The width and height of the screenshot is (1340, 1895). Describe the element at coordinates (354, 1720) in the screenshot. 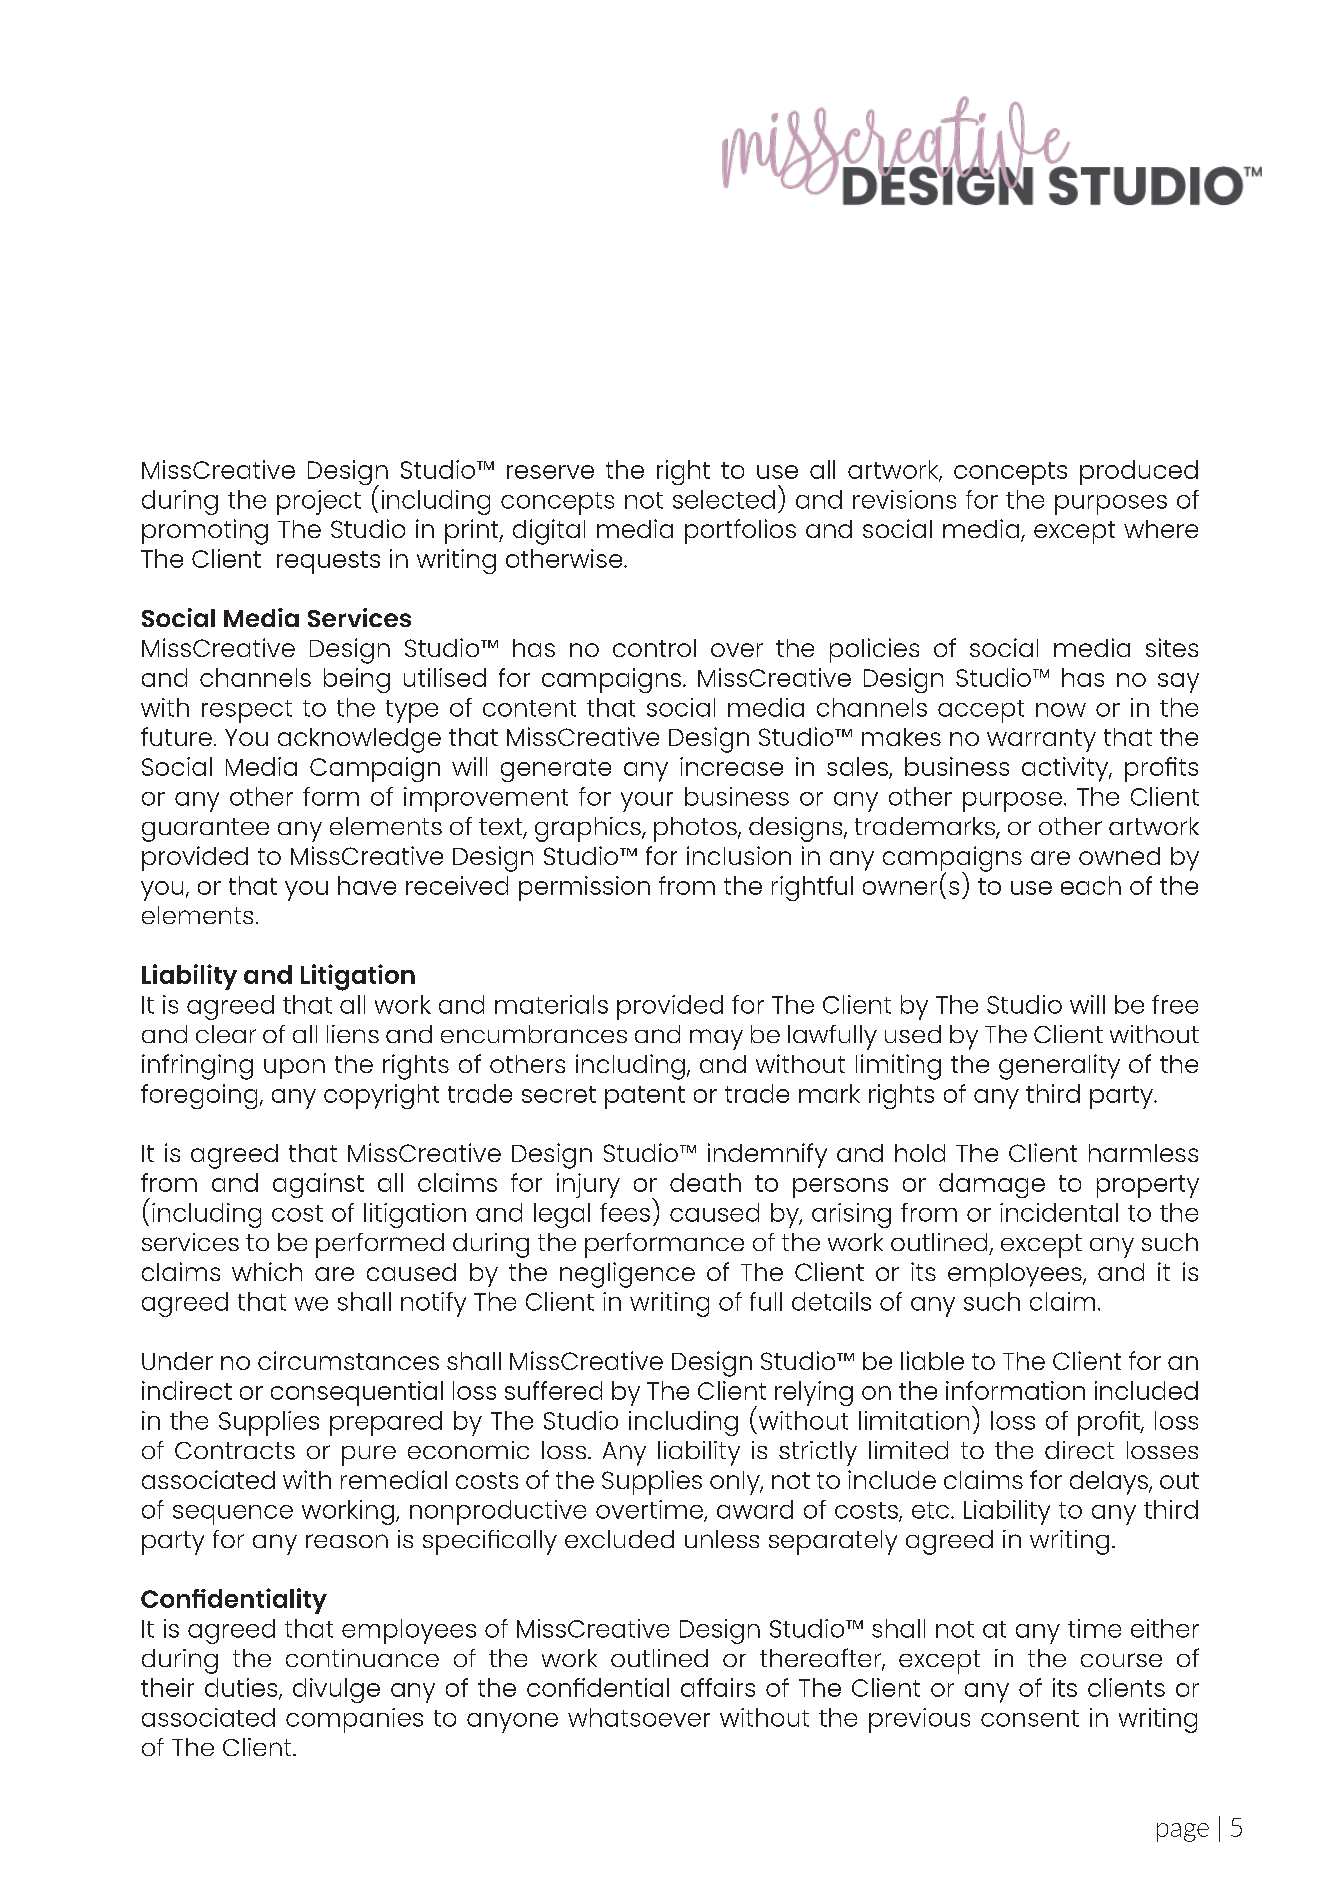

I see `companies` at that location.
